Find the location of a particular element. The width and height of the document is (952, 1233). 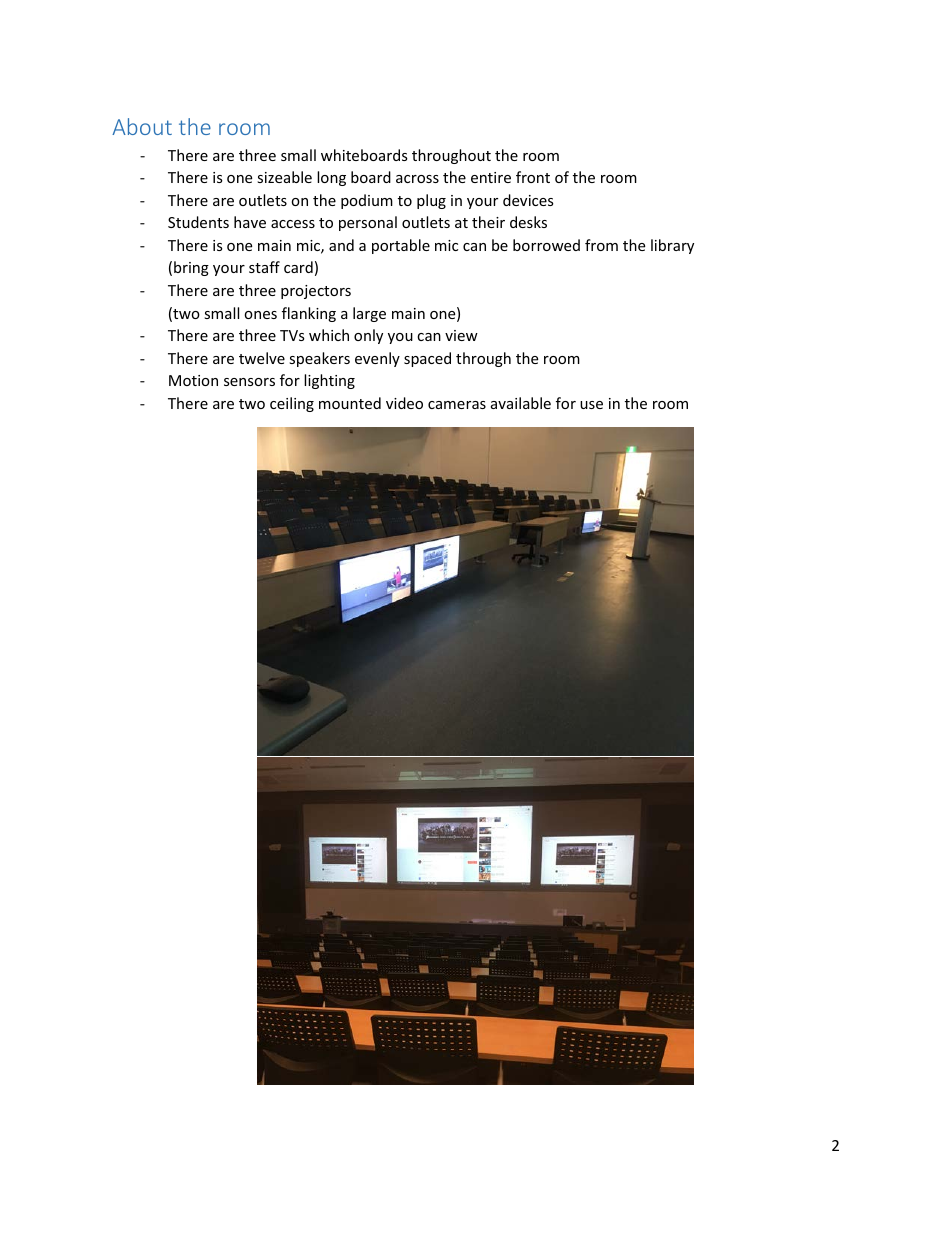

About is located at coordinates (142, 126).
